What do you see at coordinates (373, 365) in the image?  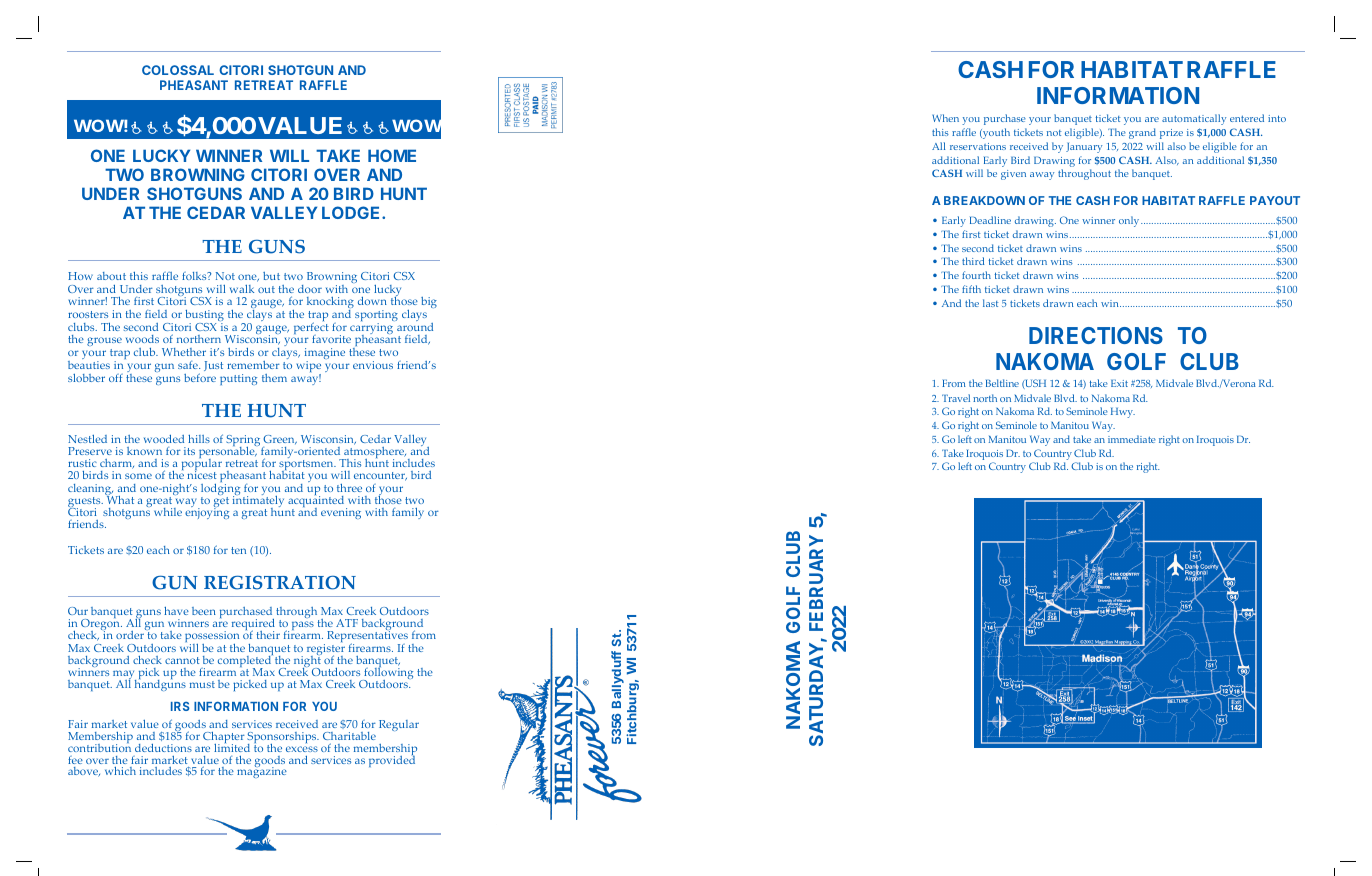 I see `envious` at bounding box center [373, 365].
